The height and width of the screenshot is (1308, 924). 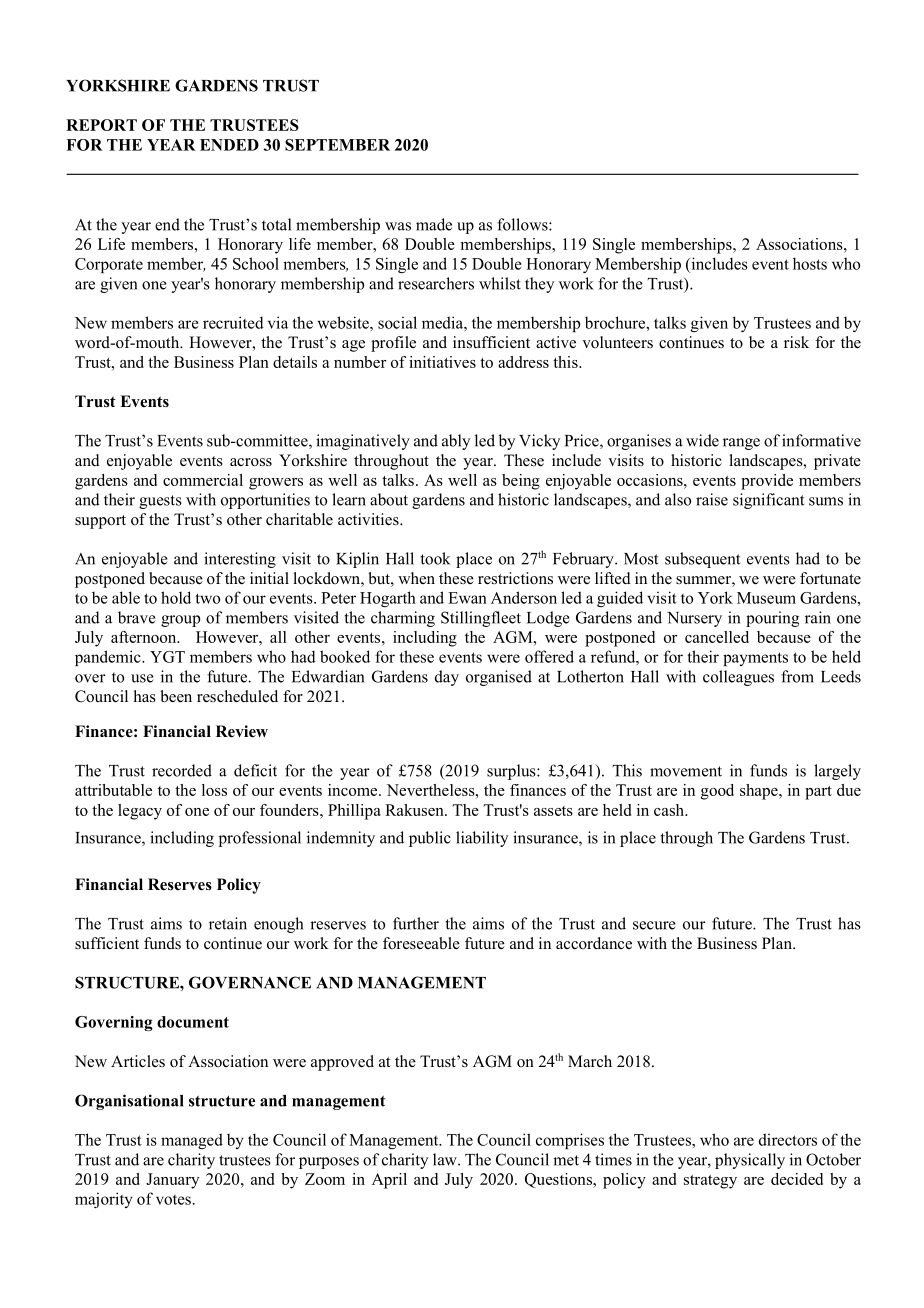 I want to click on retain, so click(x=228, y=923).
